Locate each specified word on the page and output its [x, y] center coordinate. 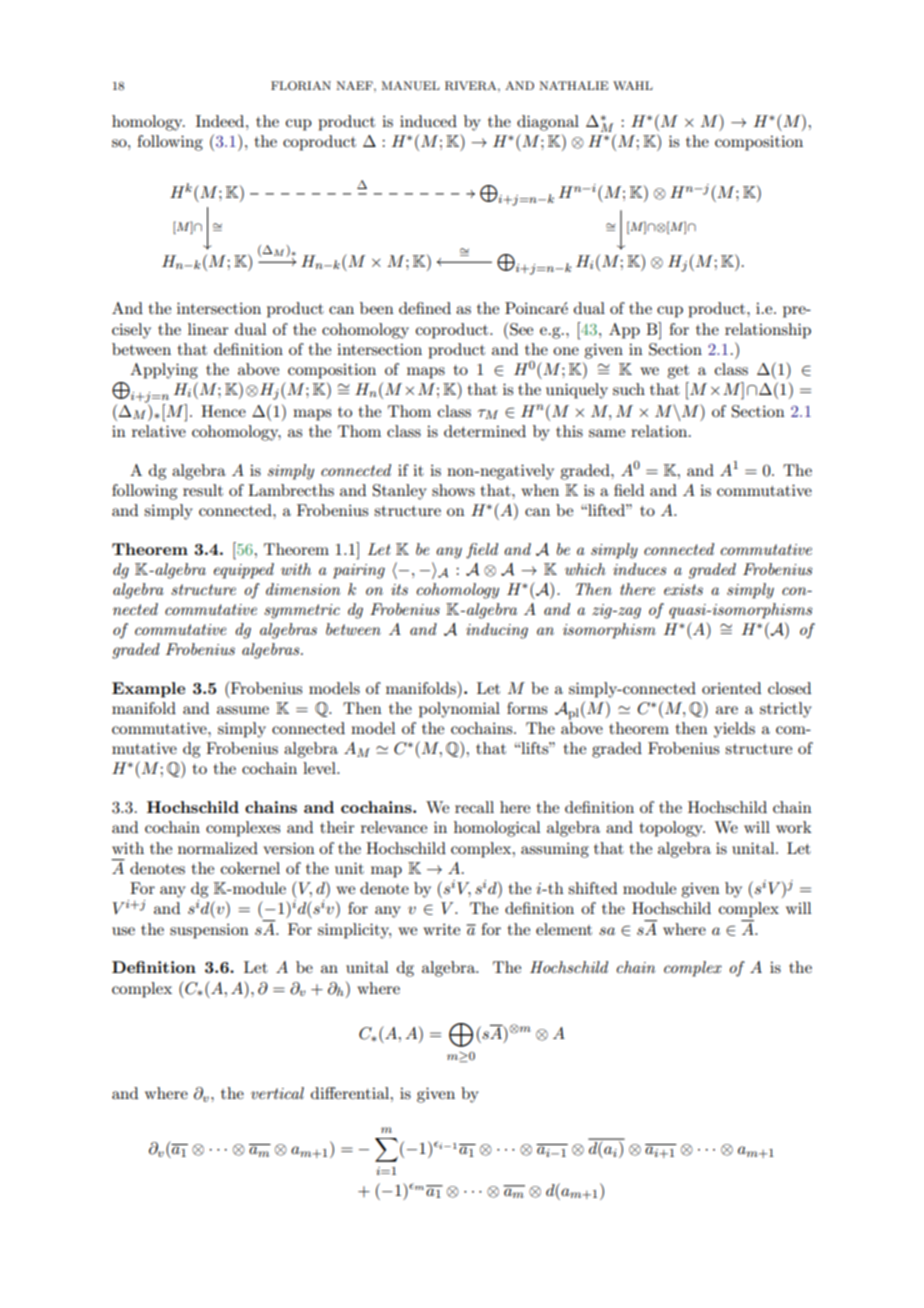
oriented [731, 688]
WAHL [633, 85]
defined [425, 308]
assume [243, 710]
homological [497, 829]
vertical [277, 1093]
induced [428, 121]
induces [639, 569]
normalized [218, 848]
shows [453, 490]
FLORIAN [301, 86]
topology [672, 829]
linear [208, 329]
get [678, 372]
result [203, 490]
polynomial [459, 710]
